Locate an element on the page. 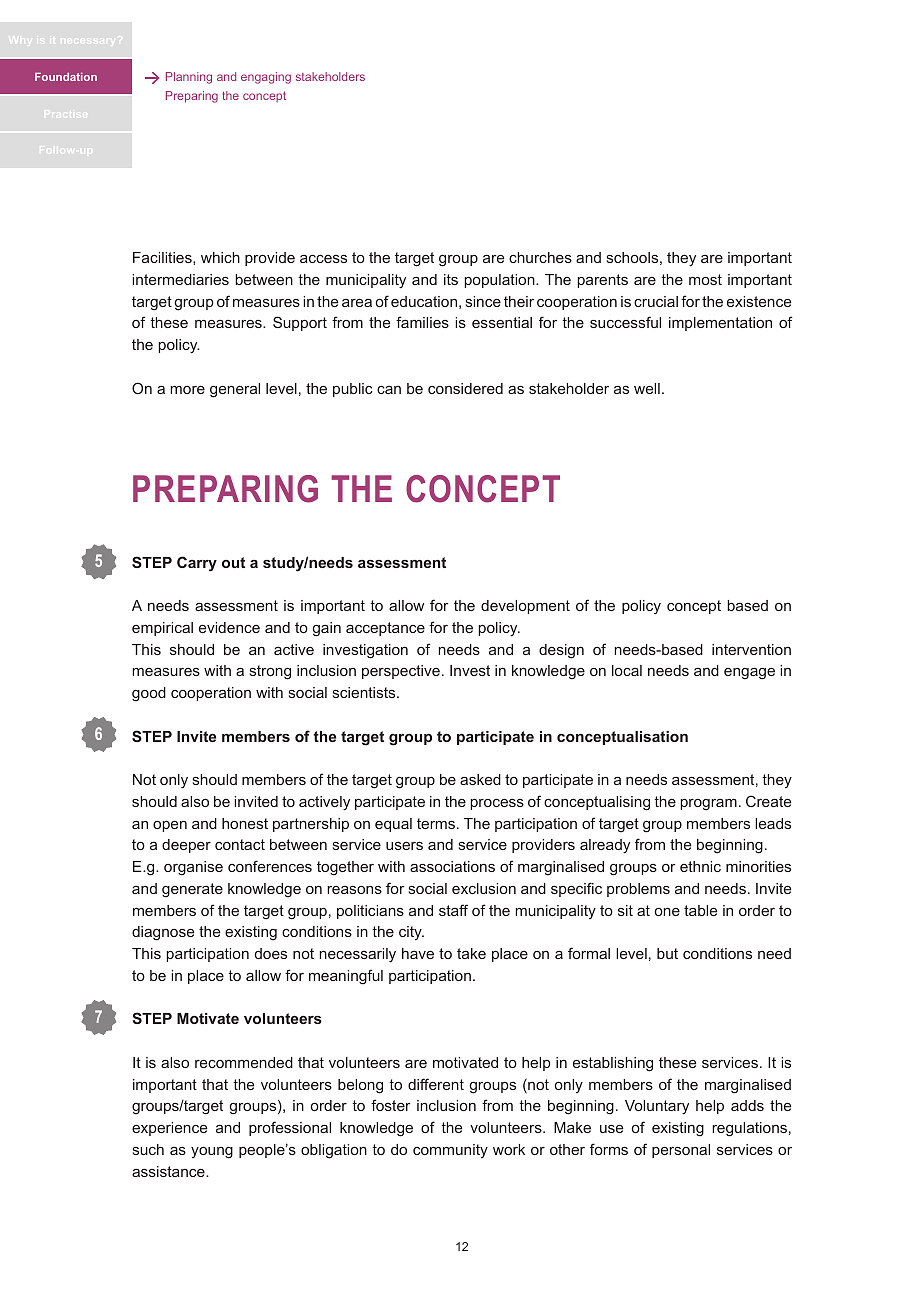 The image size is (924, 1308). well is located at coordinates (647, 388).
